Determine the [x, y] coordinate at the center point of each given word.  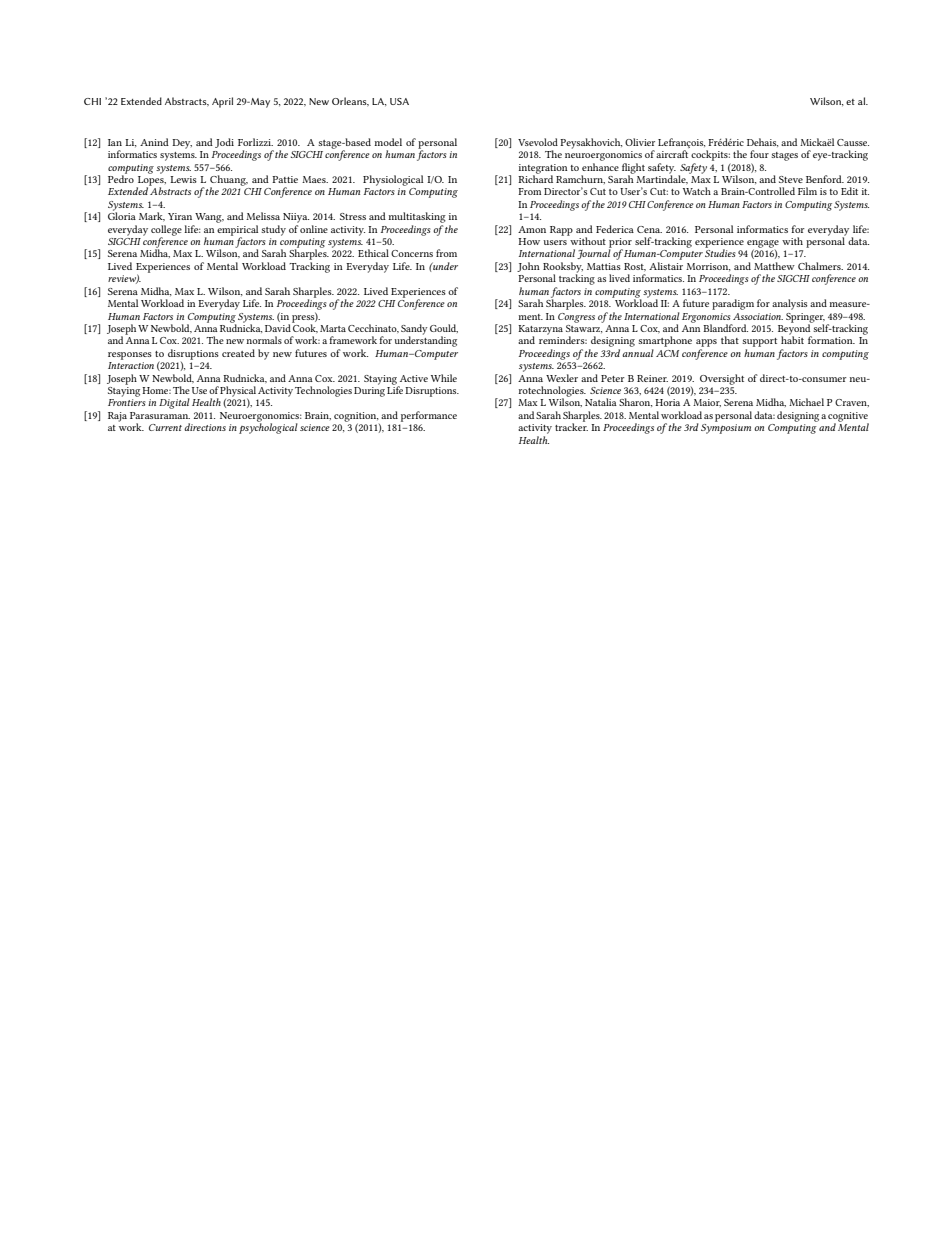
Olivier [640, 142]
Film [807, 191]
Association [758, 316]
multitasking [417, 217]
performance [429, 416]
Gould [444, 328]
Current [165, 427]
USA [399, 101]
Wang [209, 218]
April [222, 102]
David [278, 328]
